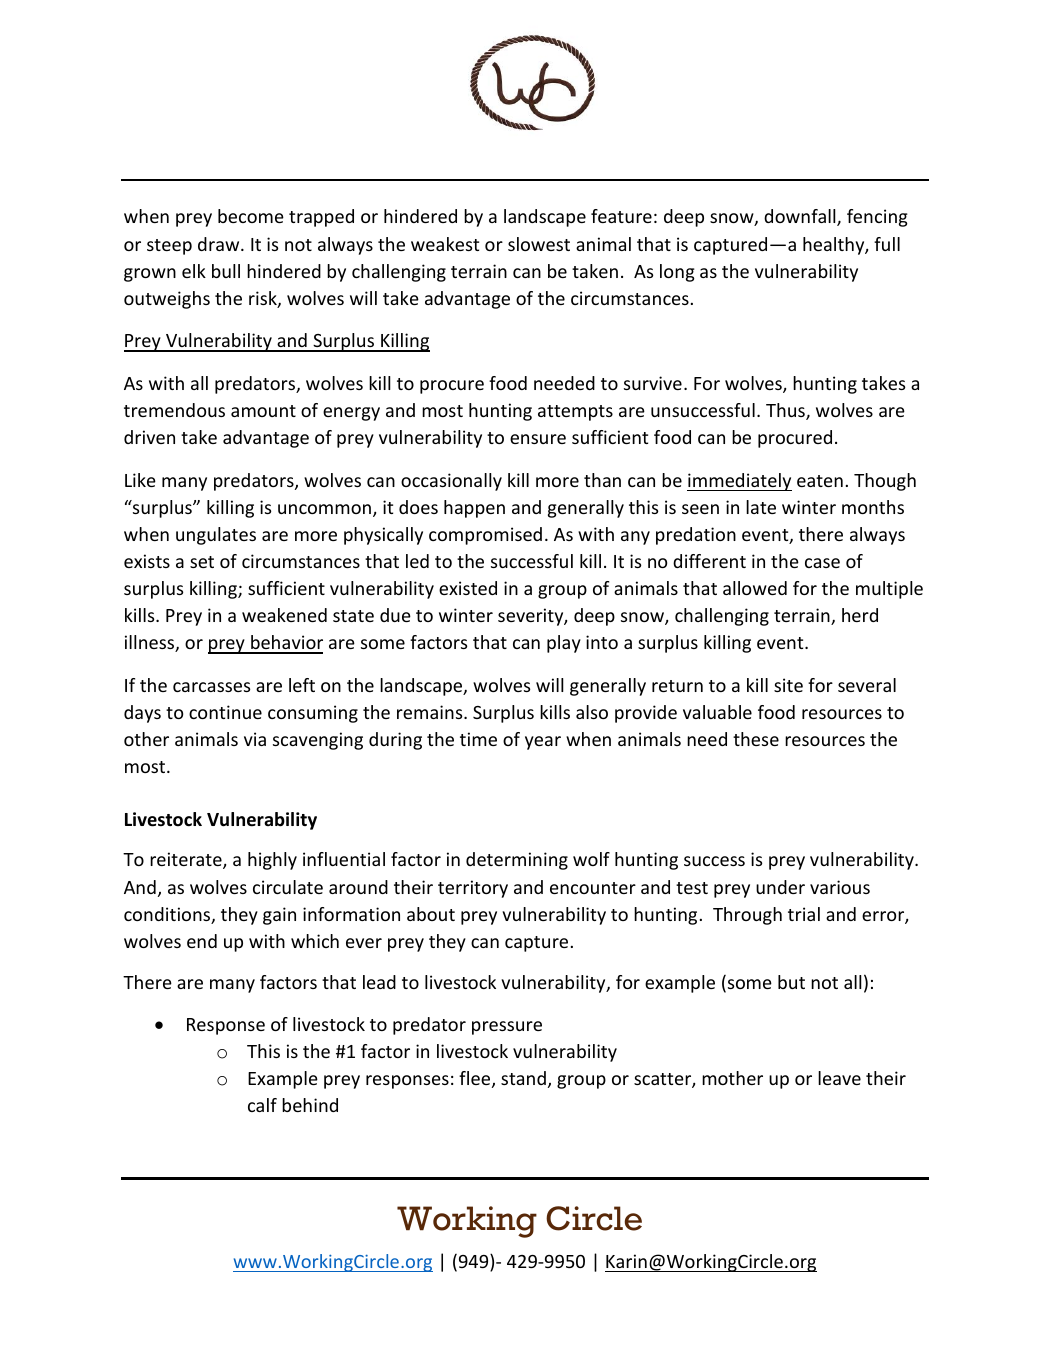 Image resolution: width=1050 pixels, height=1359 pixels. I want to click on draw, so click(220, 244).
